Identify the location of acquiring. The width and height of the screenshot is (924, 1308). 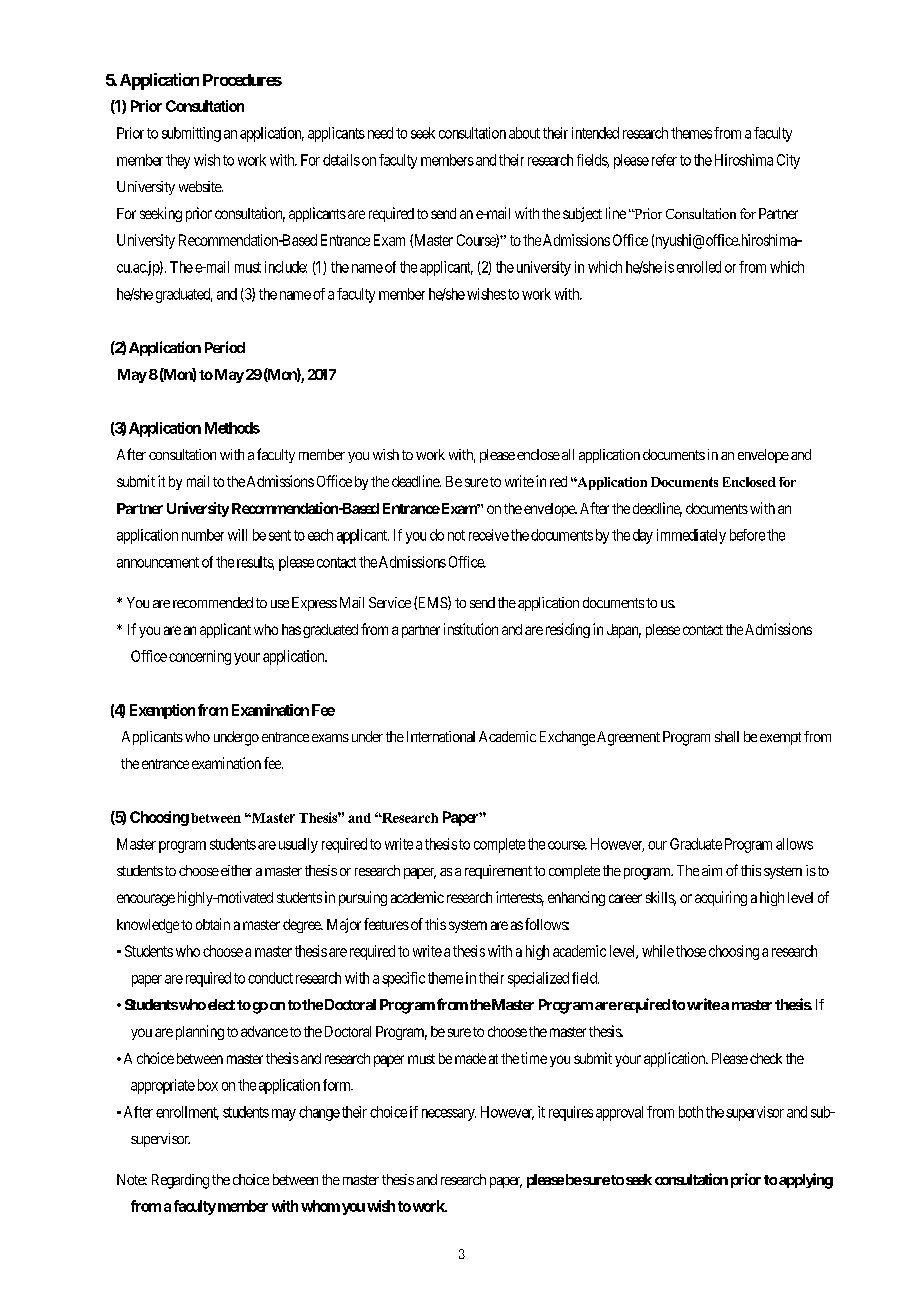
(721, 898).
